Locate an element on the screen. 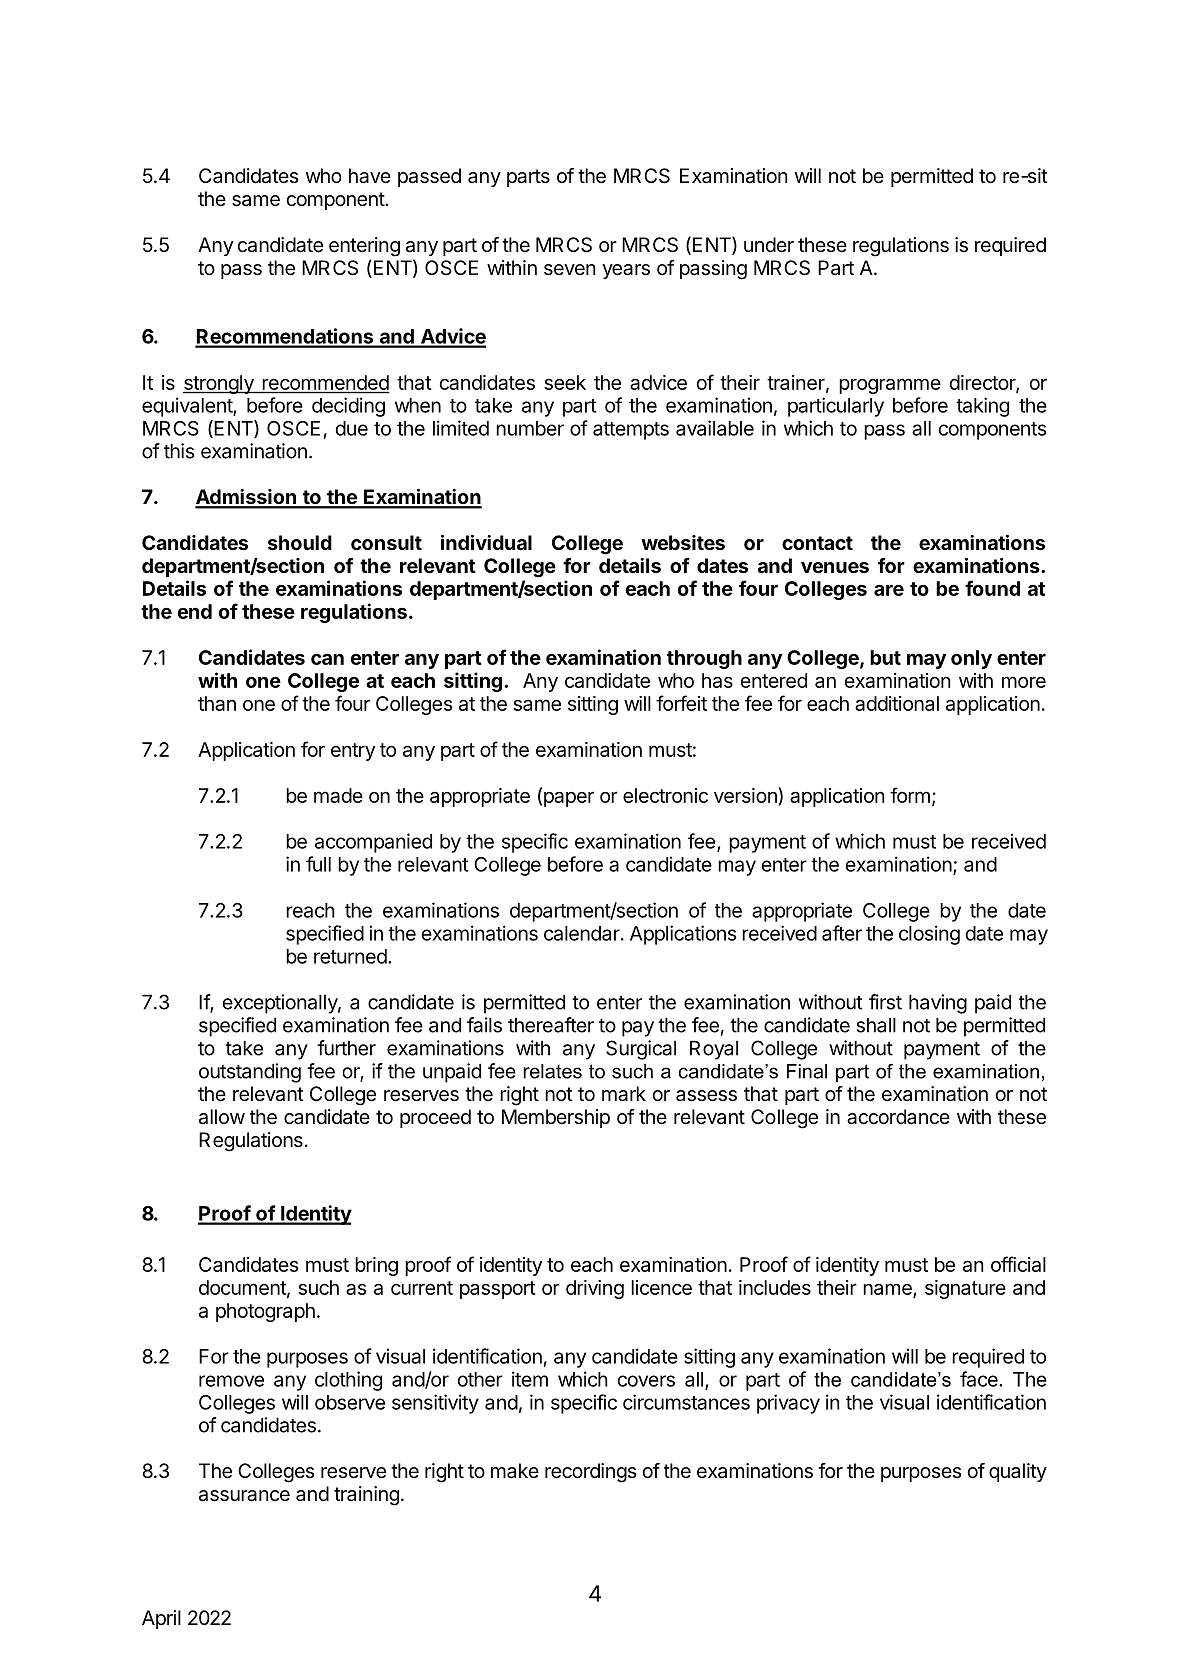  have is located at coordinates (370, 176).
